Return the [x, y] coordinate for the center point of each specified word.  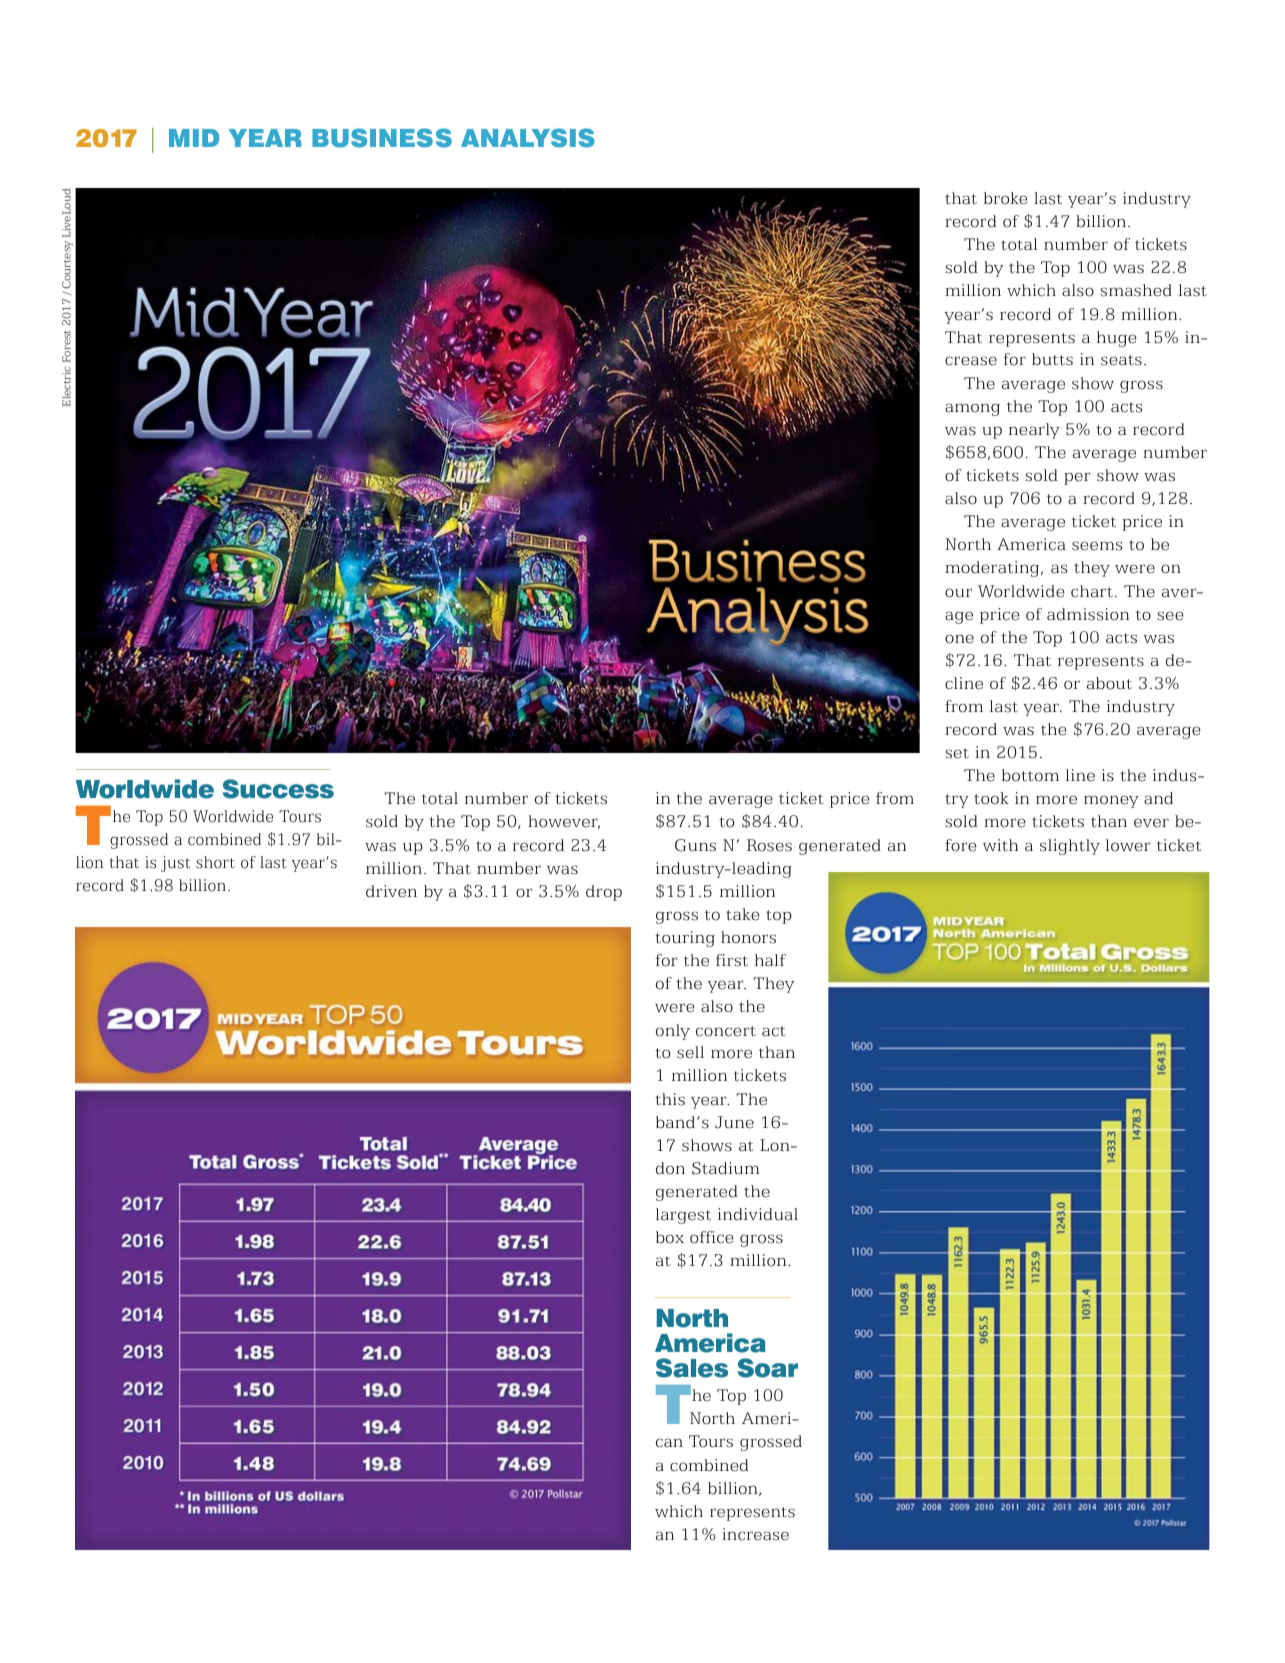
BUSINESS [382, 138]
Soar [768, 1368]
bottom [1030, 775]
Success [278, 789]
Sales [692, 1368]
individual [758, 1214]
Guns [695, 845]
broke [1005, 198]
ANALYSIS [528, 138]
